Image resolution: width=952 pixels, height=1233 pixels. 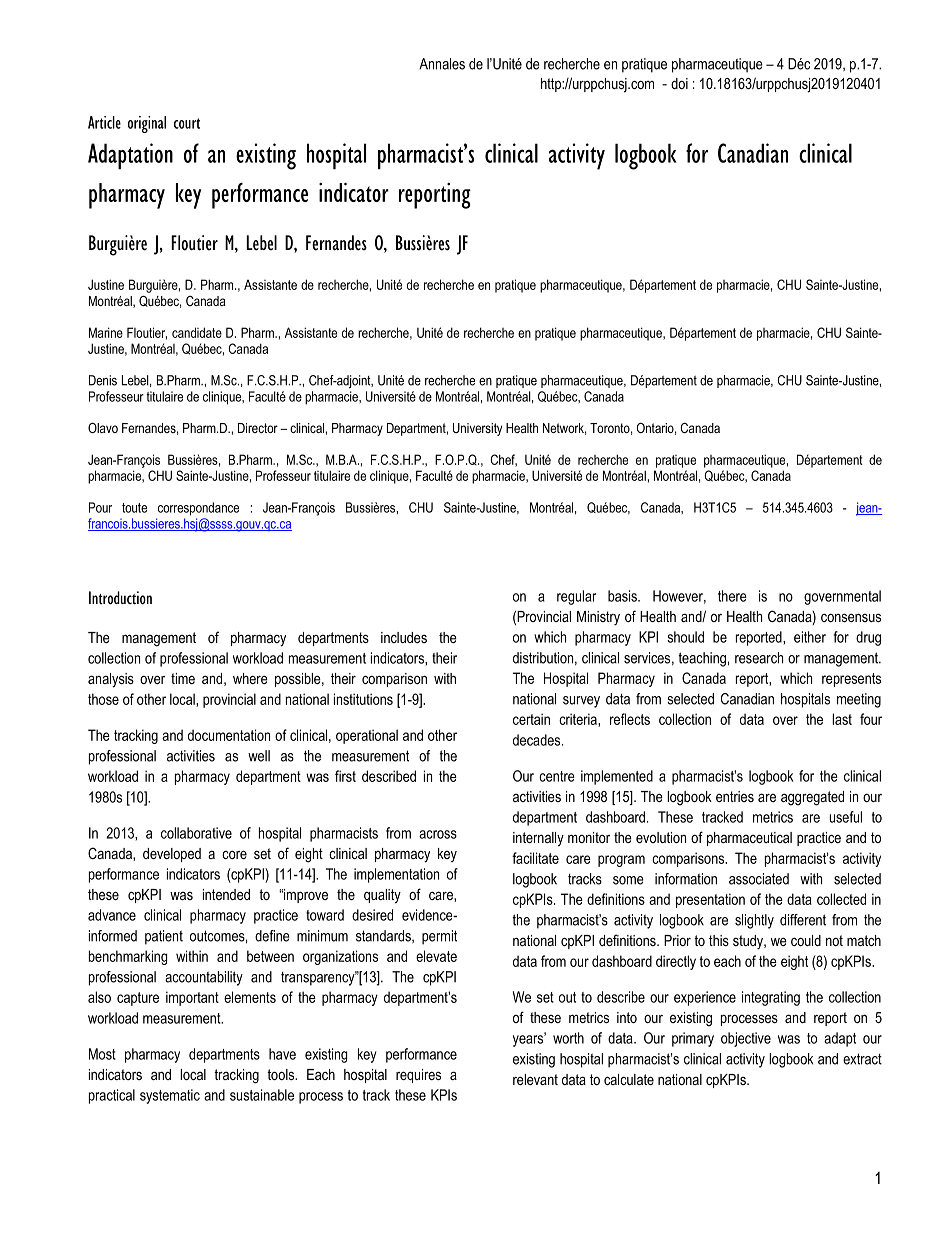 What do you see at coordinates (187, 123) in the image?
I see `court` at bounding box center [187, 123].
